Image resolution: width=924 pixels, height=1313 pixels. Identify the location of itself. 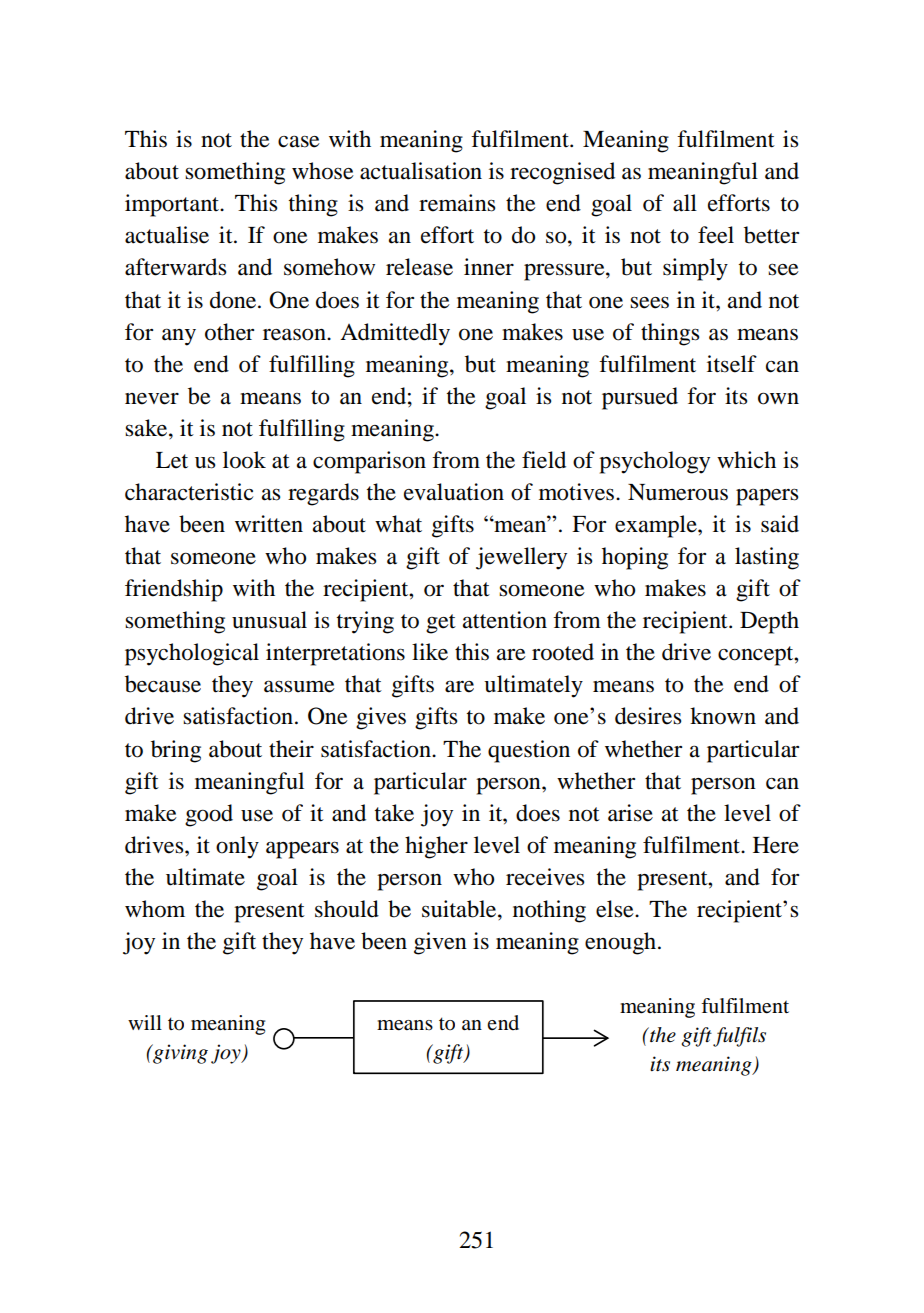
(732, 364).
